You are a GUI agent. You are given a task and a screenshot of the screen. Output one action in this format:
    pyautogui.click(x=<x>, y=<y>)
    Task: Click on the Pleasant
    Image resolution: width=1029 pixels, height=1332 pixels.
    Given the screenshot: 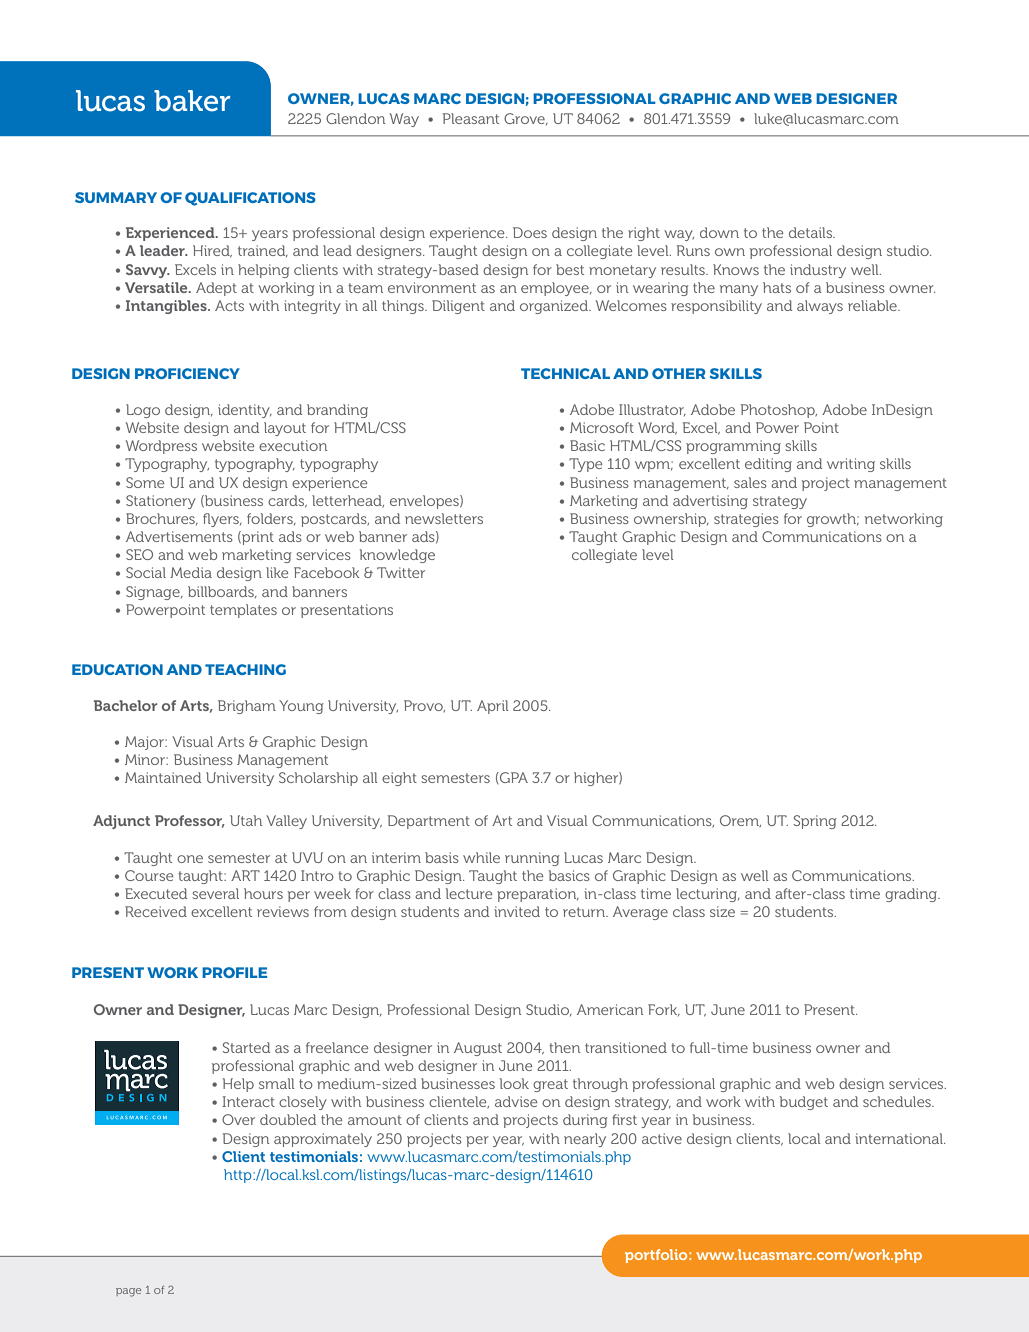 What is the action you would take?
    pyautogui.click(x=471, y=118)
